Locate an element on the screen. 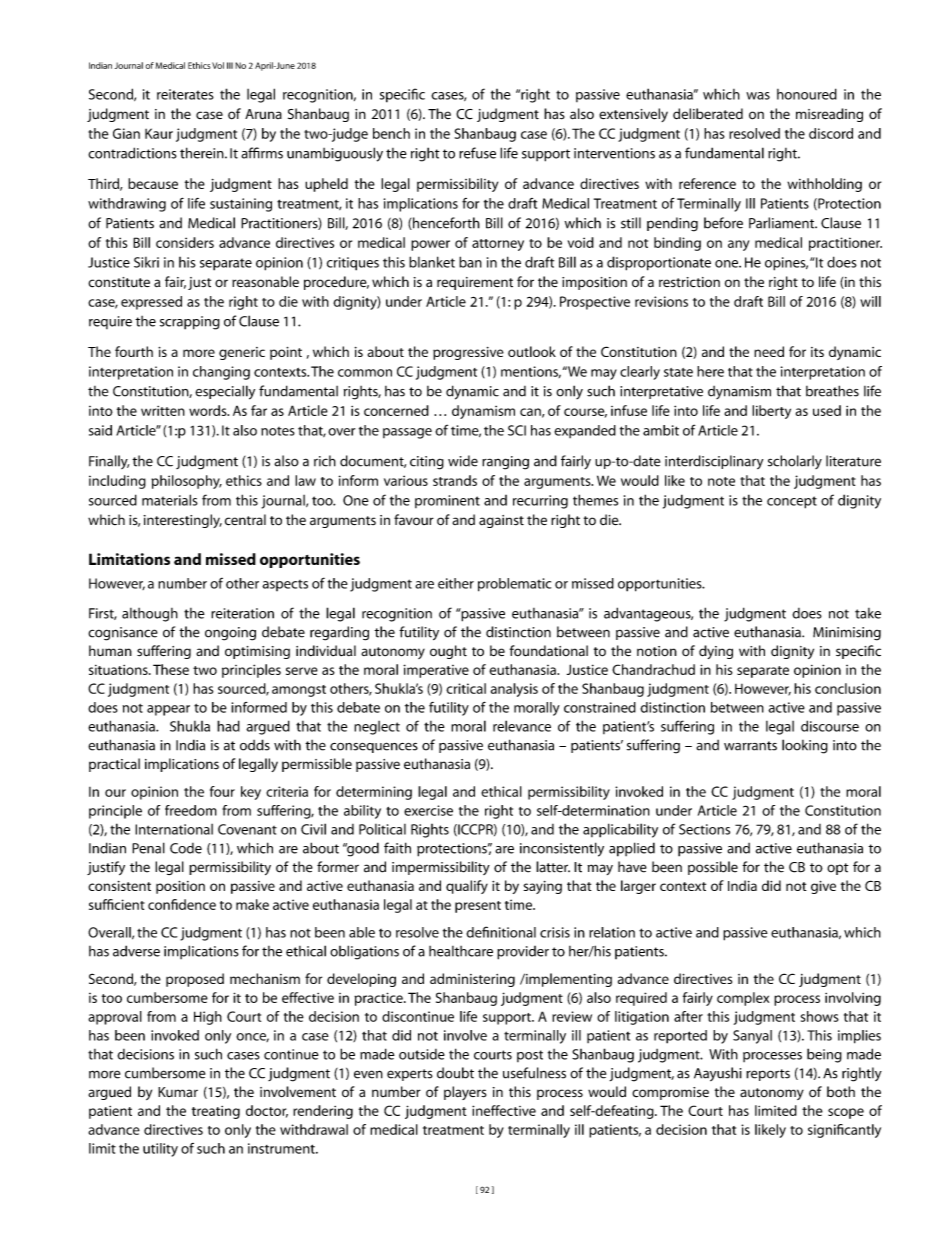 The image size is (952, 1233). refuse is located at coordinates (477, 153).
